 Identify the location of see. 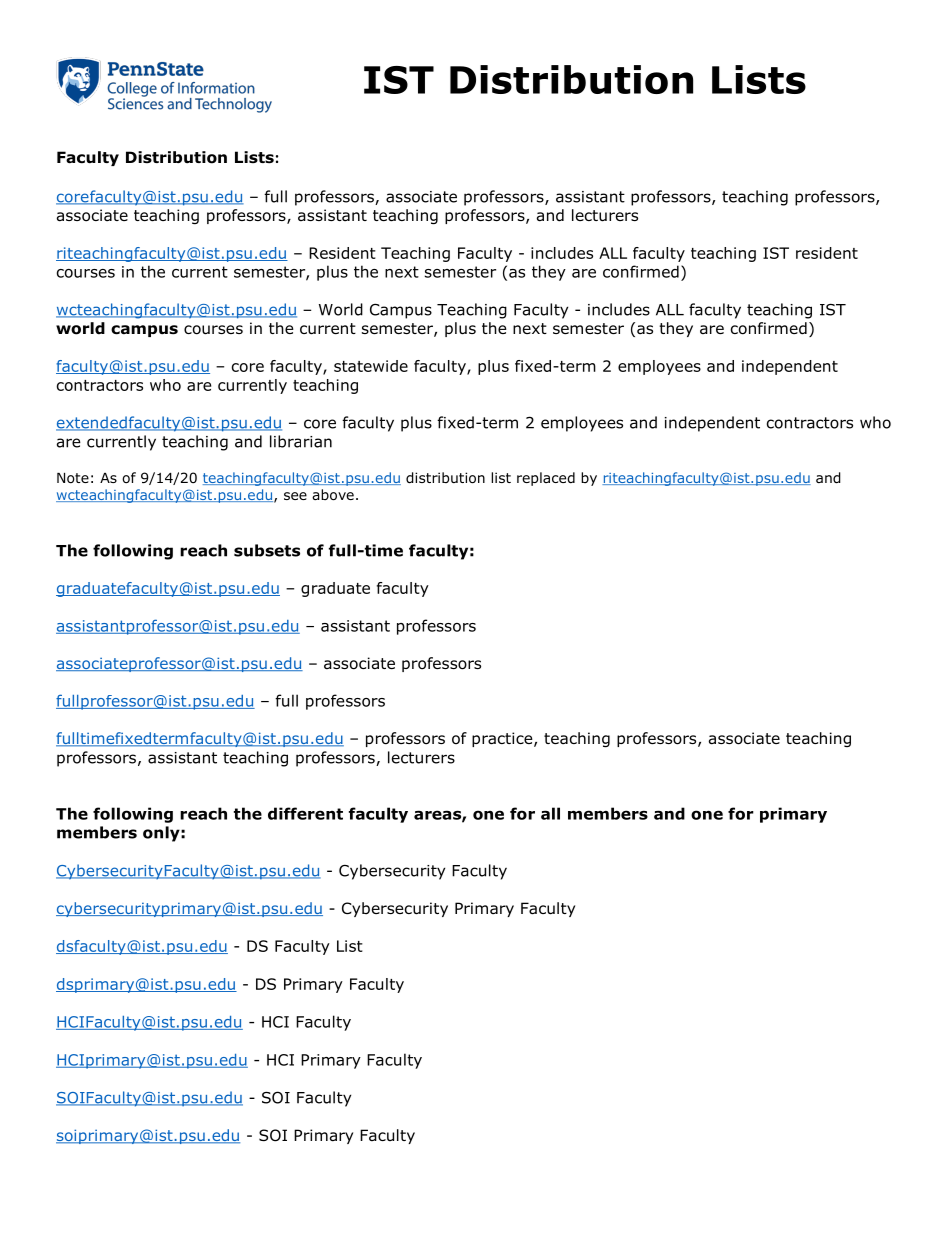
(295, 496).
